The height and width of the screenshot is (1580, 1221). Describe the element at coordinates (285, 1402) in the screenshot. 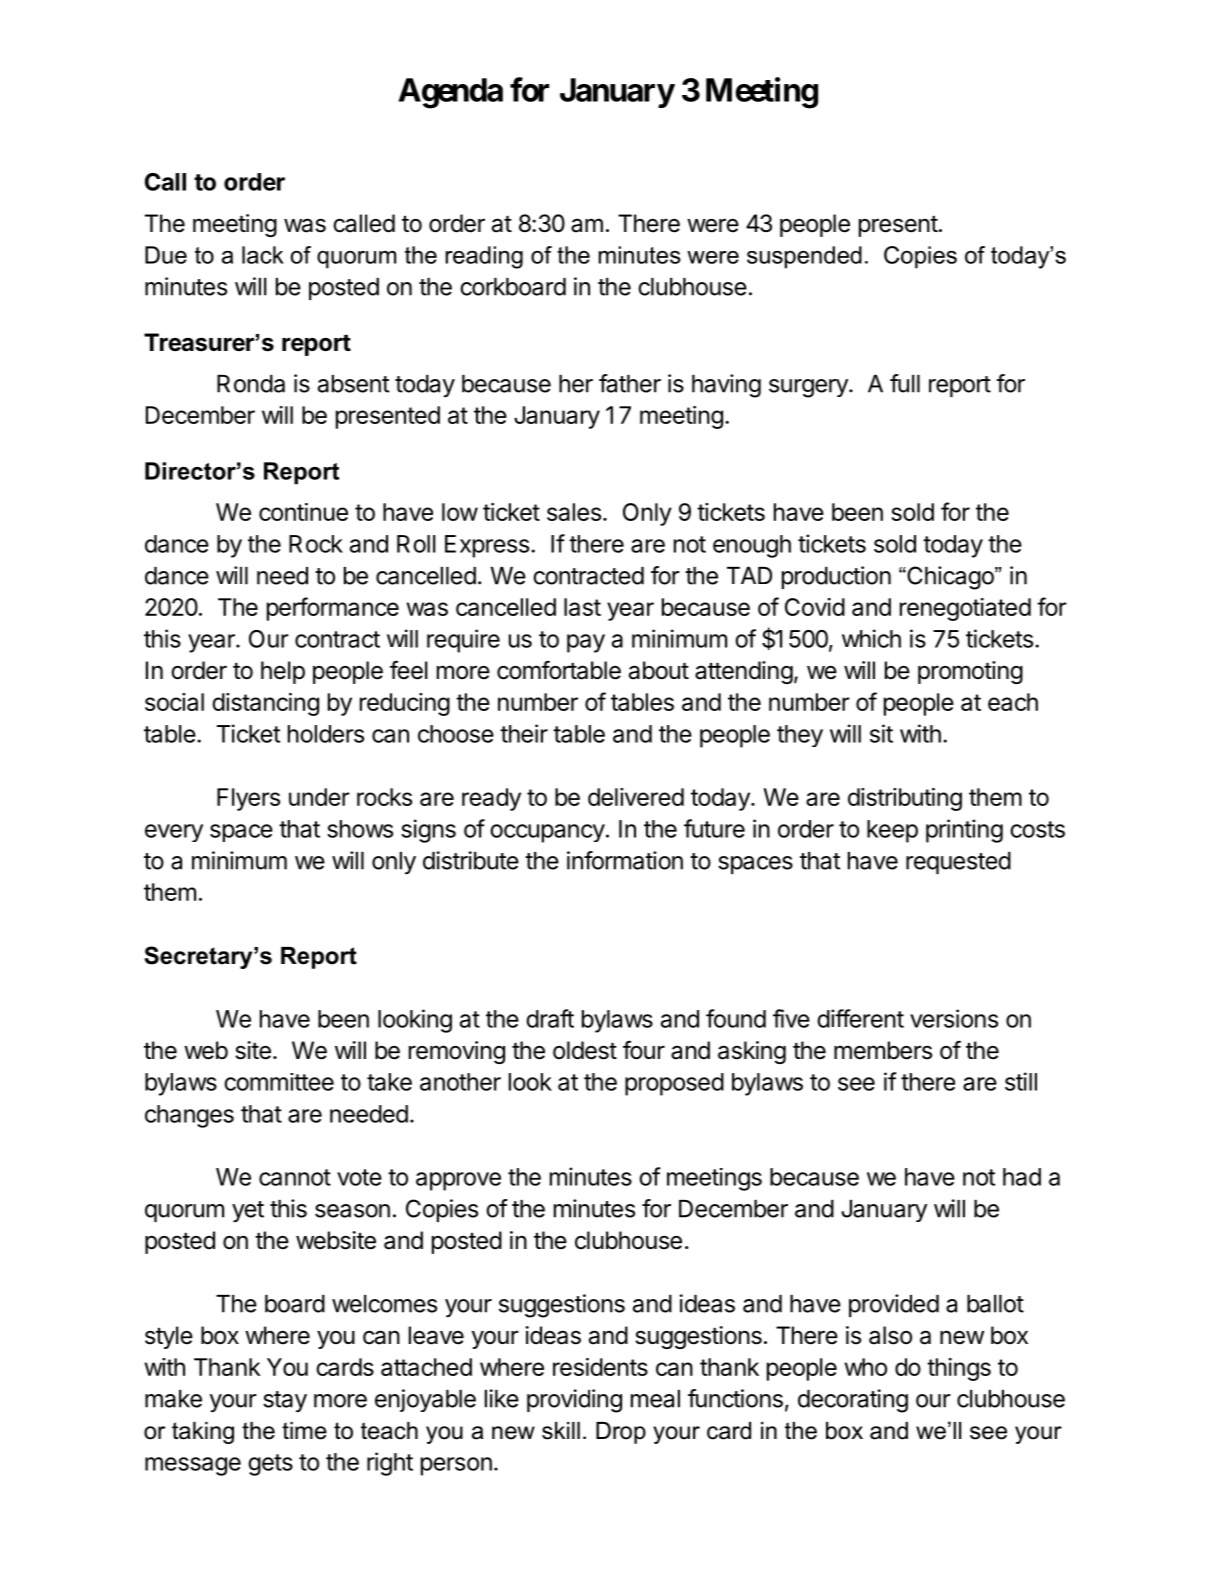

I see `stay` at that location.
